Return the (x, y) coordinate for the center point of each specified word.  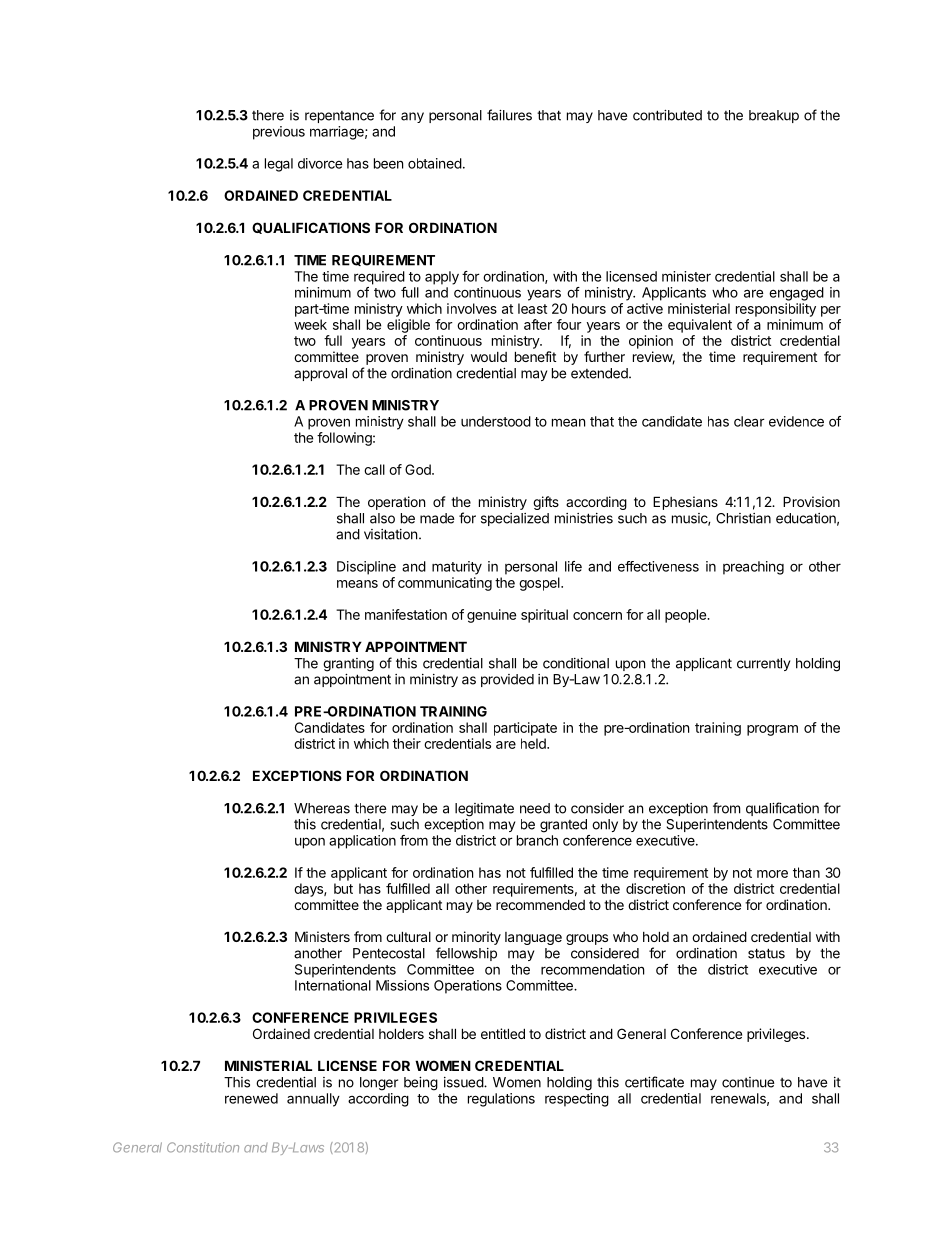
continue (748, 1082)
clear (749, 421)
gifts (546, 503)
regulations (501, 1100)
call (374, 469)
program (772, 730)
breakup (774, 116)
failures (509, 115)
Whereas (322, 808)
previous (279, 133)
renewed (251, 1098)
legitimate (484, 810)
